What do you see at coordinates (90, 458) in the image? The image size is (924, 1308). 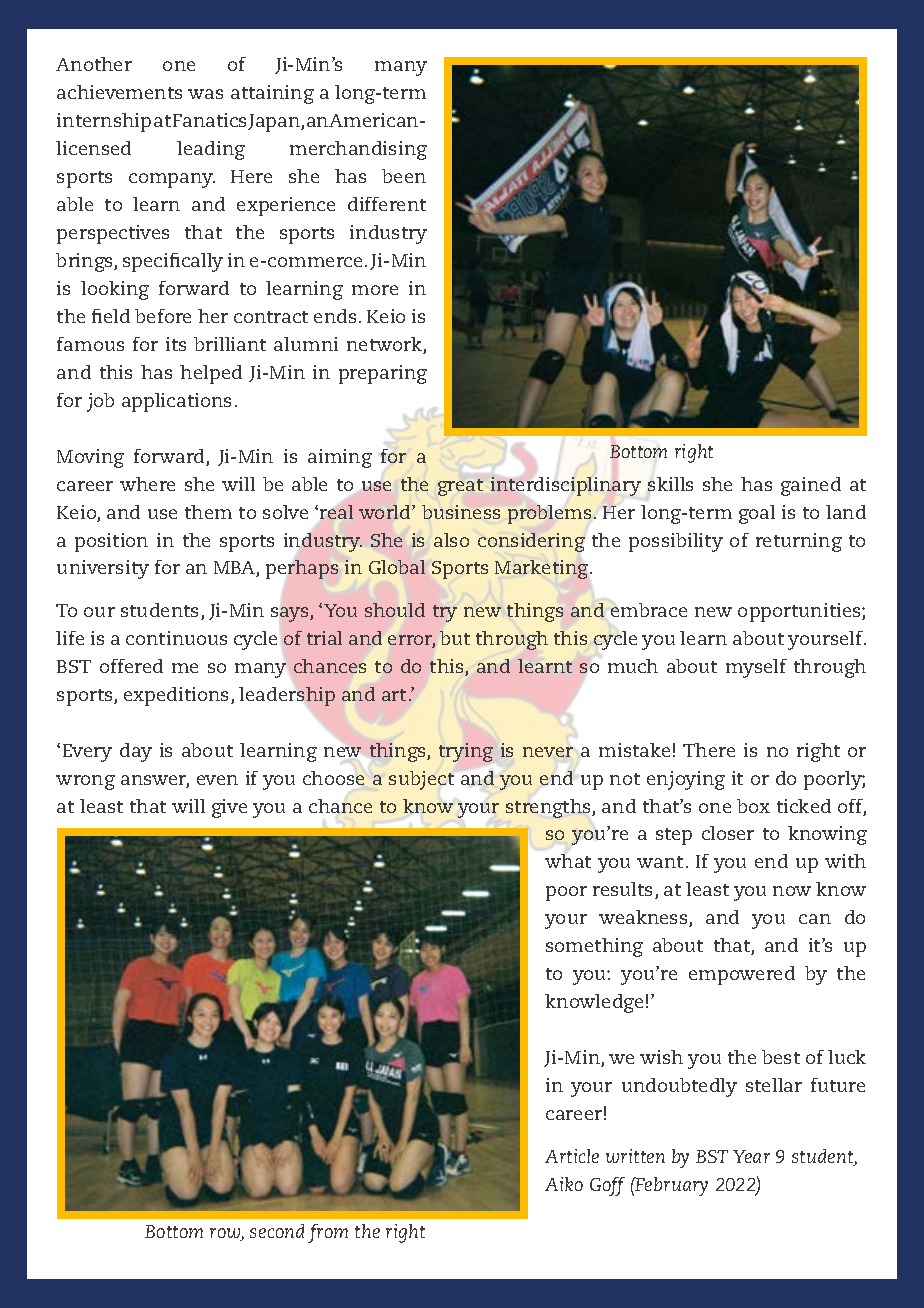 I see `Moving` at bounding box center [90, 458].
